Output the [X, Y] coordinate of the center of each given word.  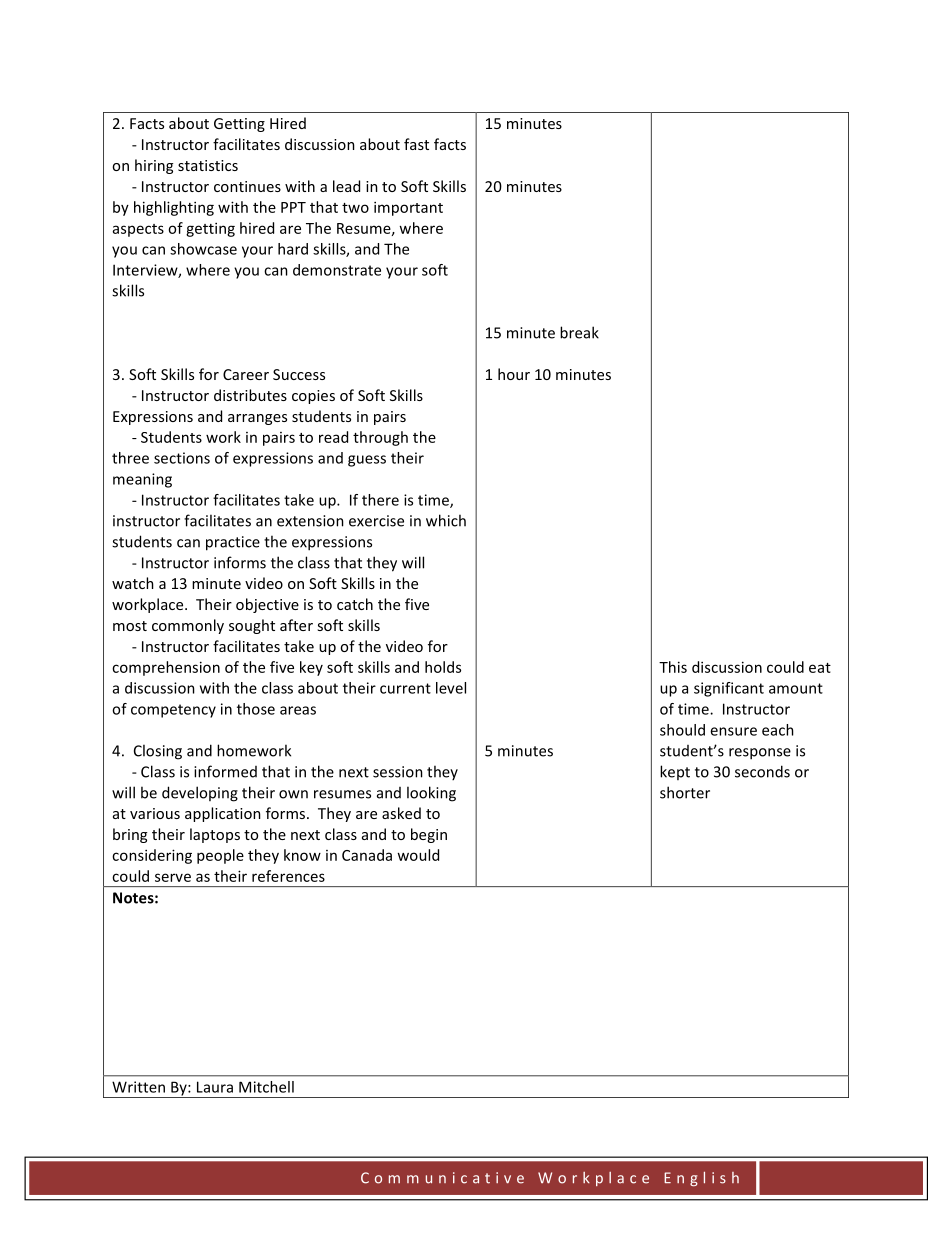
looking [431, 794]
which [446, 520]
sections [182, 458]
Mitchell [266, 1087]
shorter [685, 792]
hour [514, 374]
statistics [208, 165]
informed [225, 771]
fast [416, 144]
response [760, 754]
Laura [215, 1087]
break [579, 332]
